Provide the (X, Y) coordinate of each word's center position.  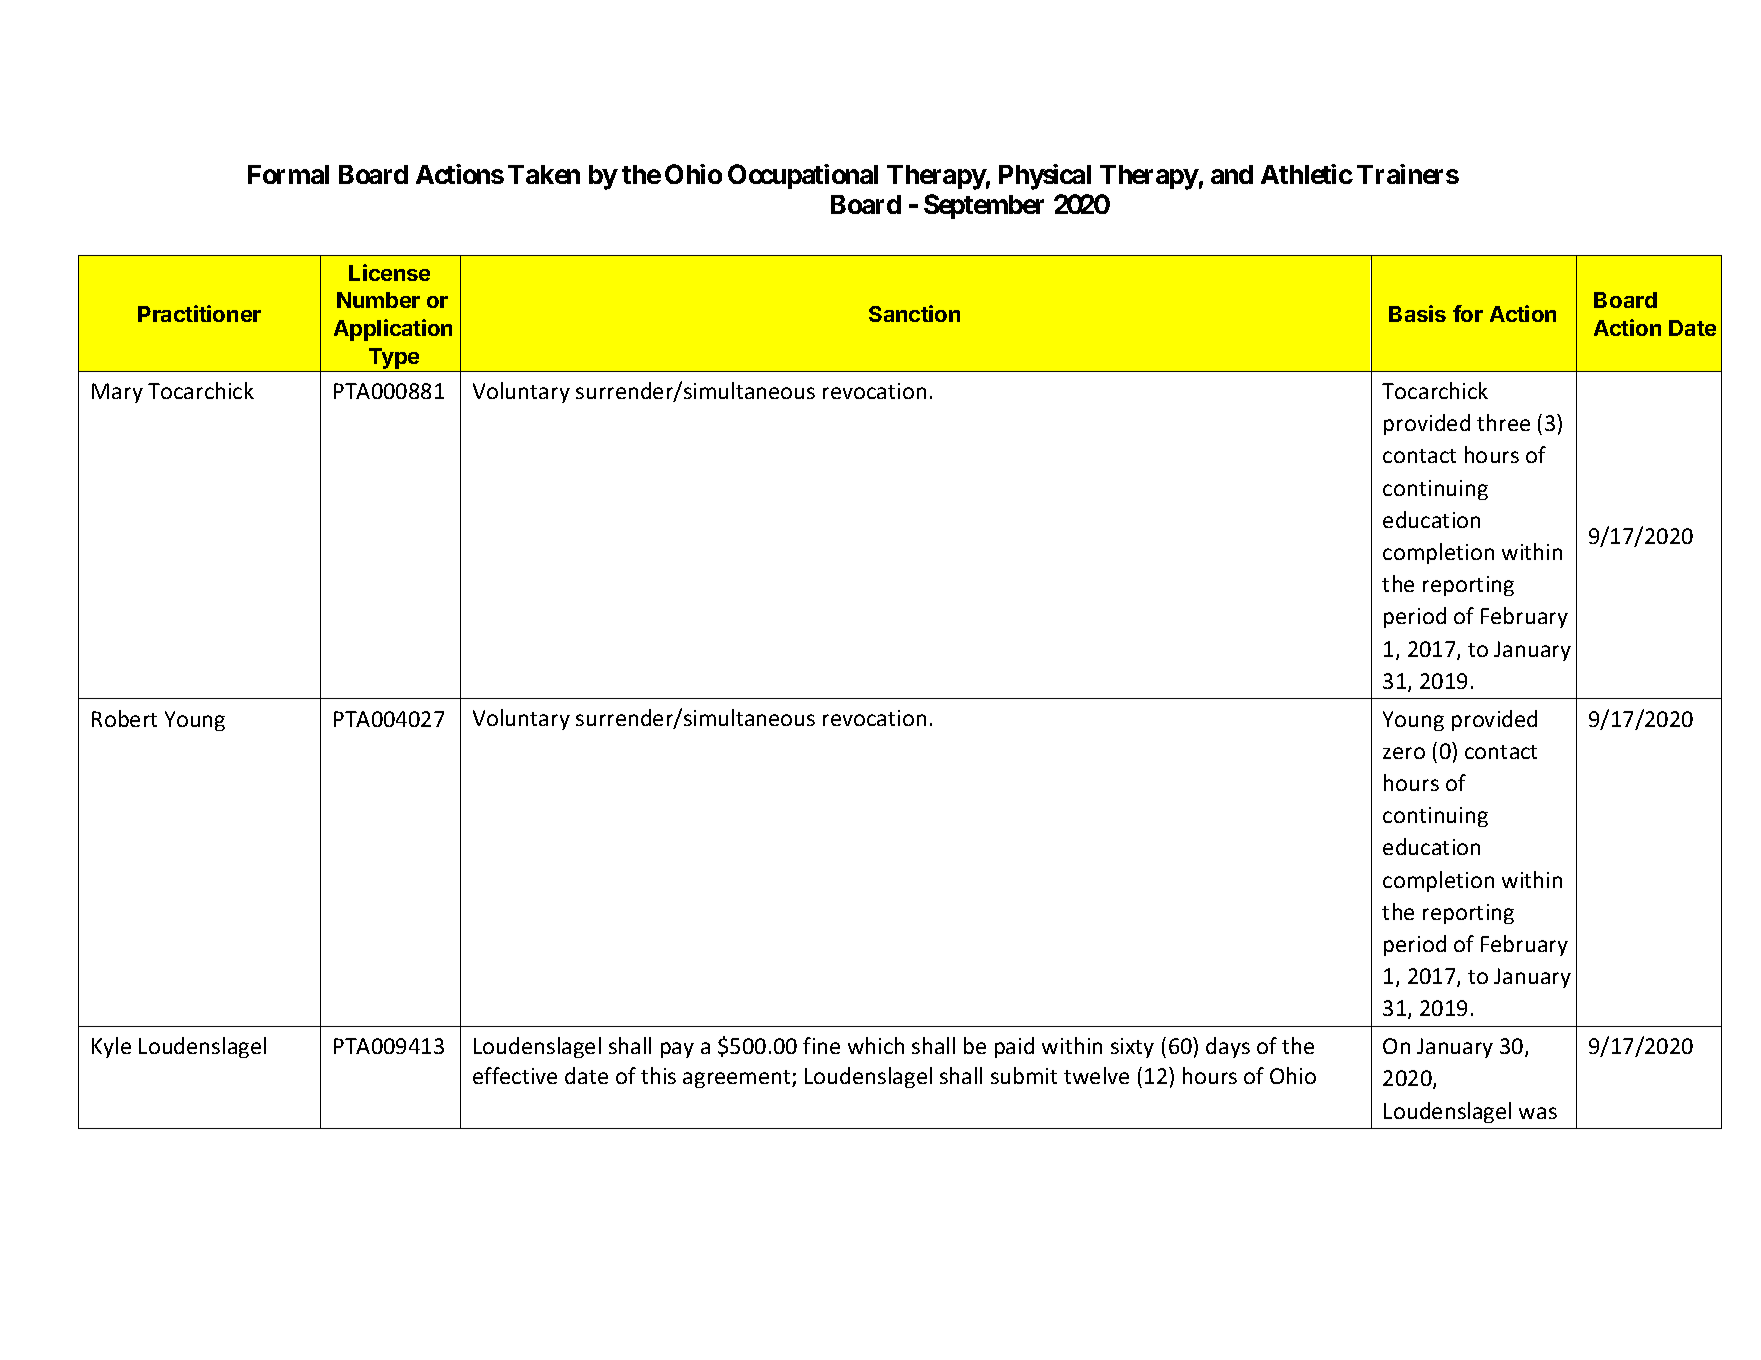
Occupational (803, 176)
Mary (117, 393)
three (1503, 422)
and (1232, 174)
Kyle (111, 1047)
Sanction (914, 313)
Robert (124, 718)
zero (1404, 753)
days (1228, 1047)
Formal (288, 174)
